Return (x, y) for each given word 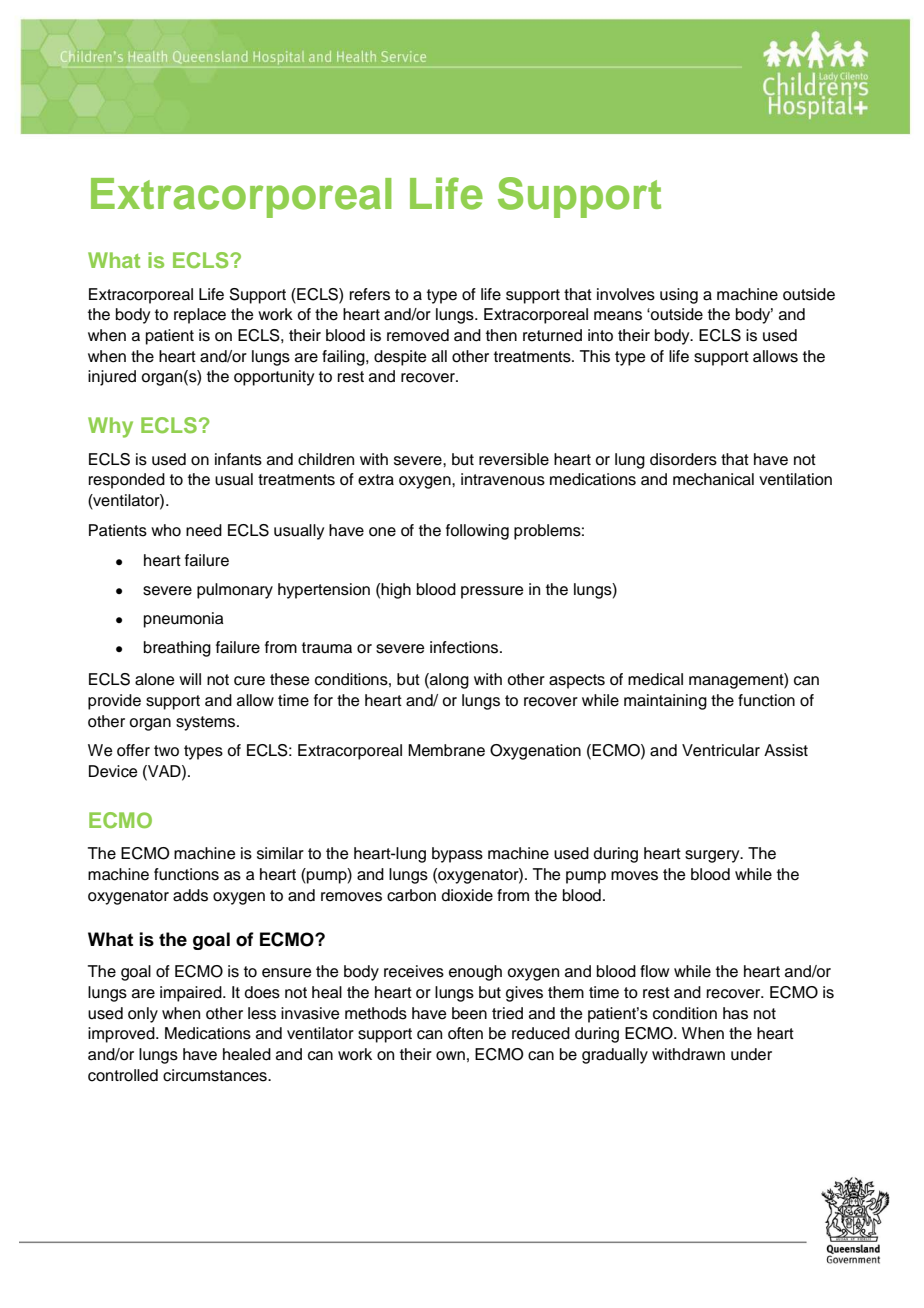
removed (418, 335)
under (751, 1054)
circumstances (216, 1075)
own (450, 1056)
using (679, 296)
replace (200, 316)
